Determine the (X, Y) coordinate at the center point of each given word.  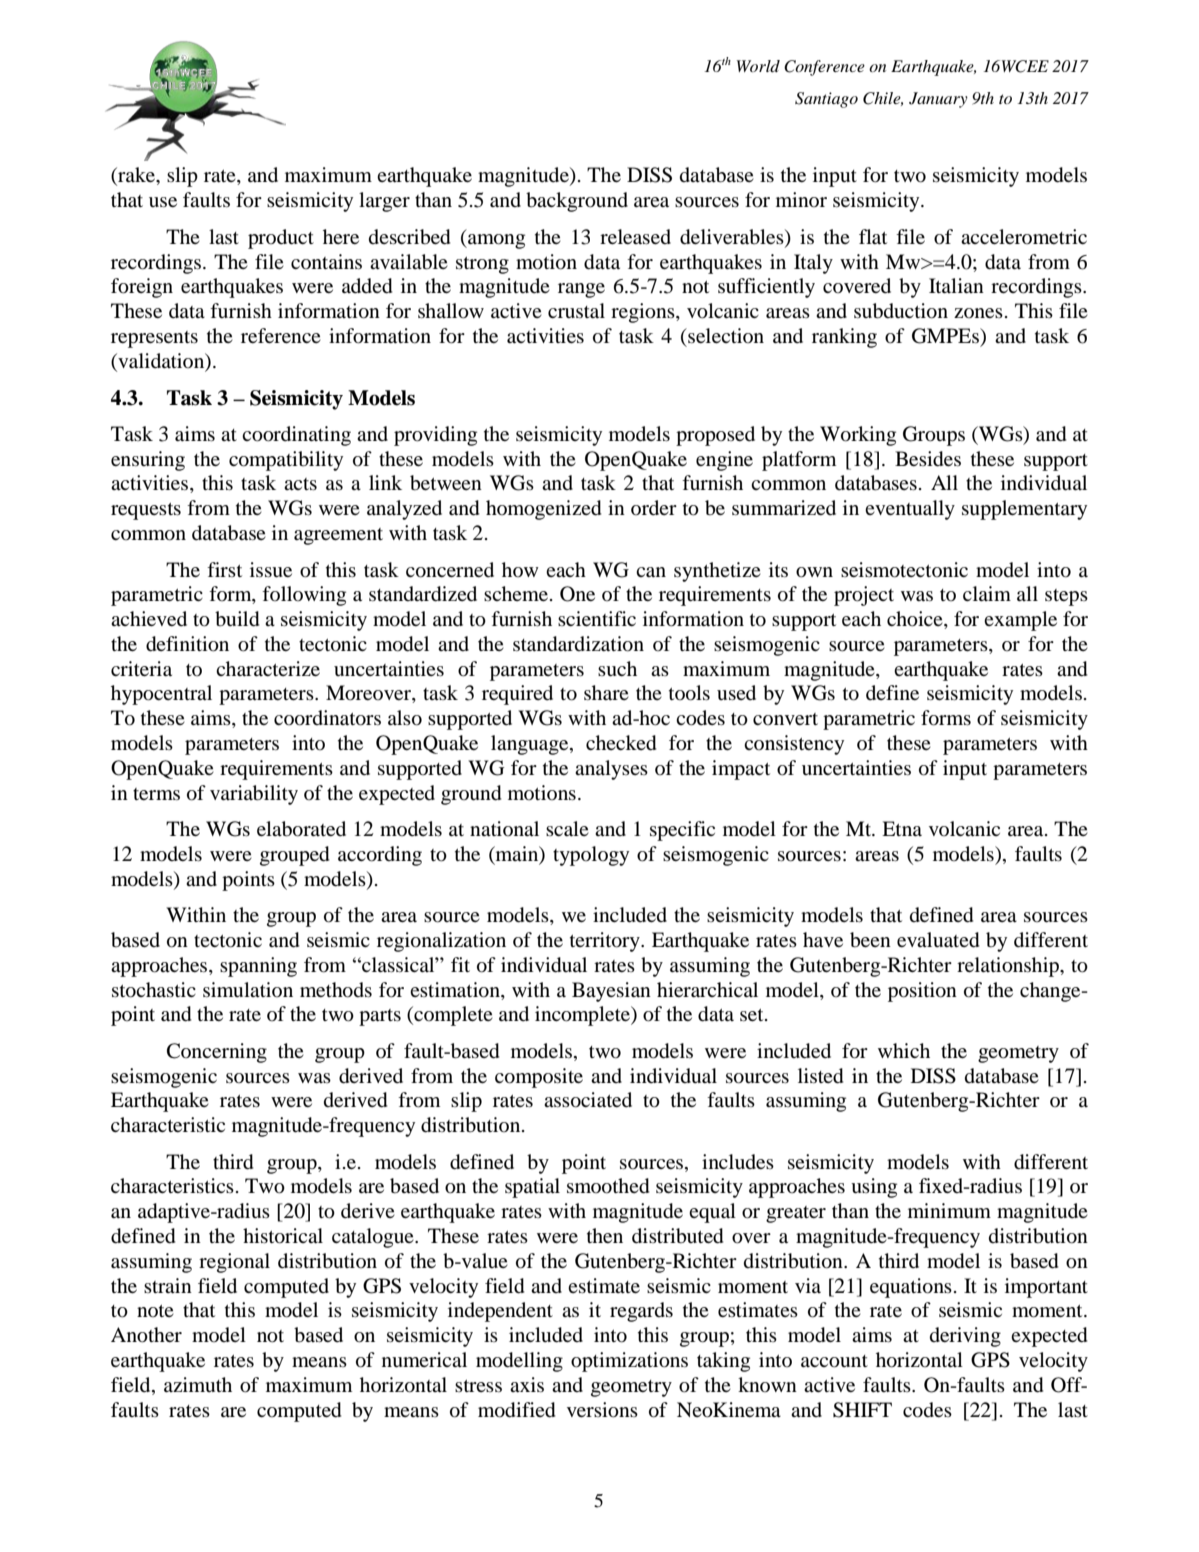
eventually (910, 510)
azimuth (198, 1384)
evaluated (938, 940)
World (758, 66)
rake (136, 176)
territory (606, 942)
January (938, 100)
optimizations (629, 1362)
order (654, 508)
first (224, 569)
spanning (258, 967)
